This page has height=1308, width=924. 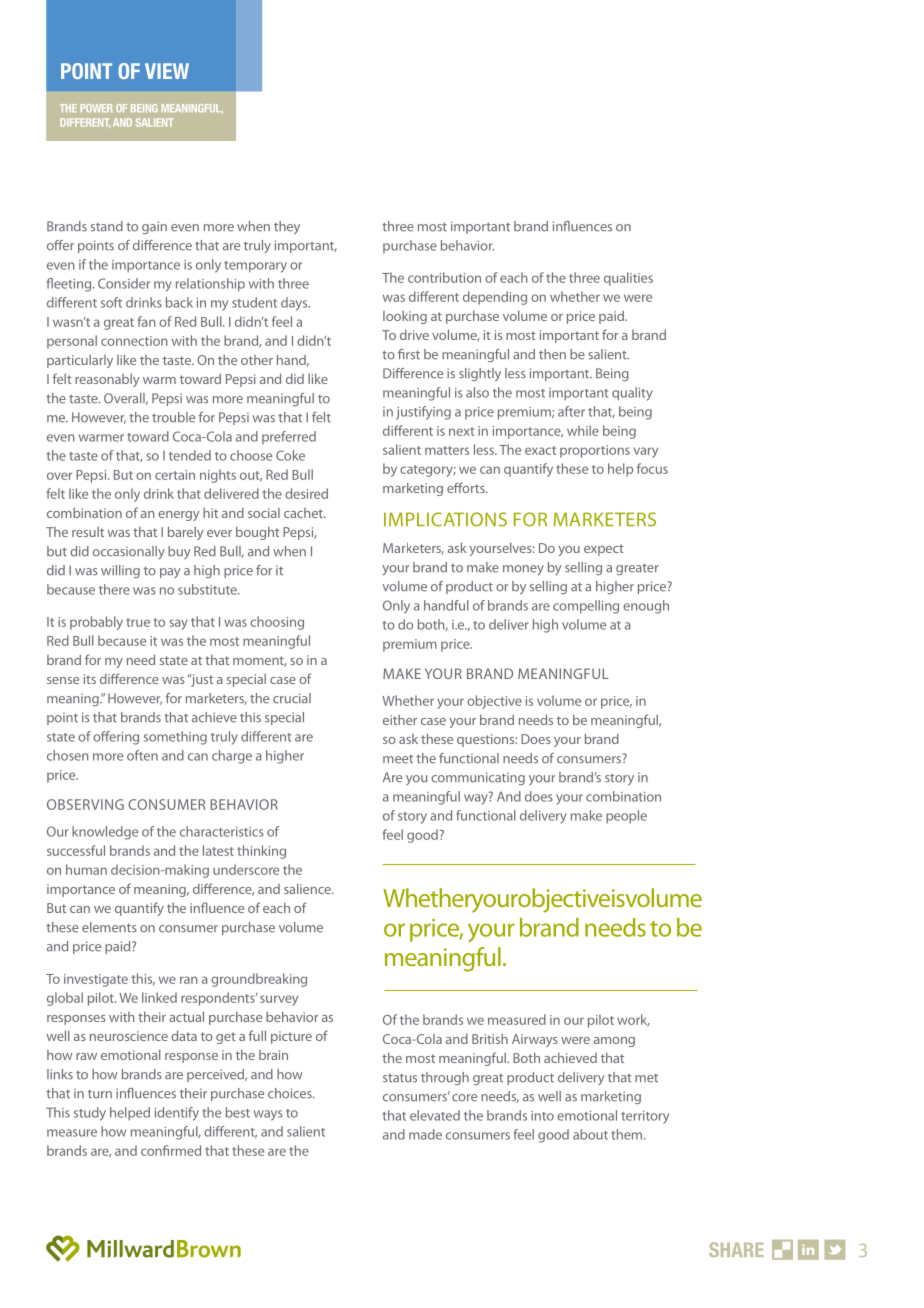 What do you see at coordinates (287, 227) in the page?
I see `they` at bounding box center [287, 227].
